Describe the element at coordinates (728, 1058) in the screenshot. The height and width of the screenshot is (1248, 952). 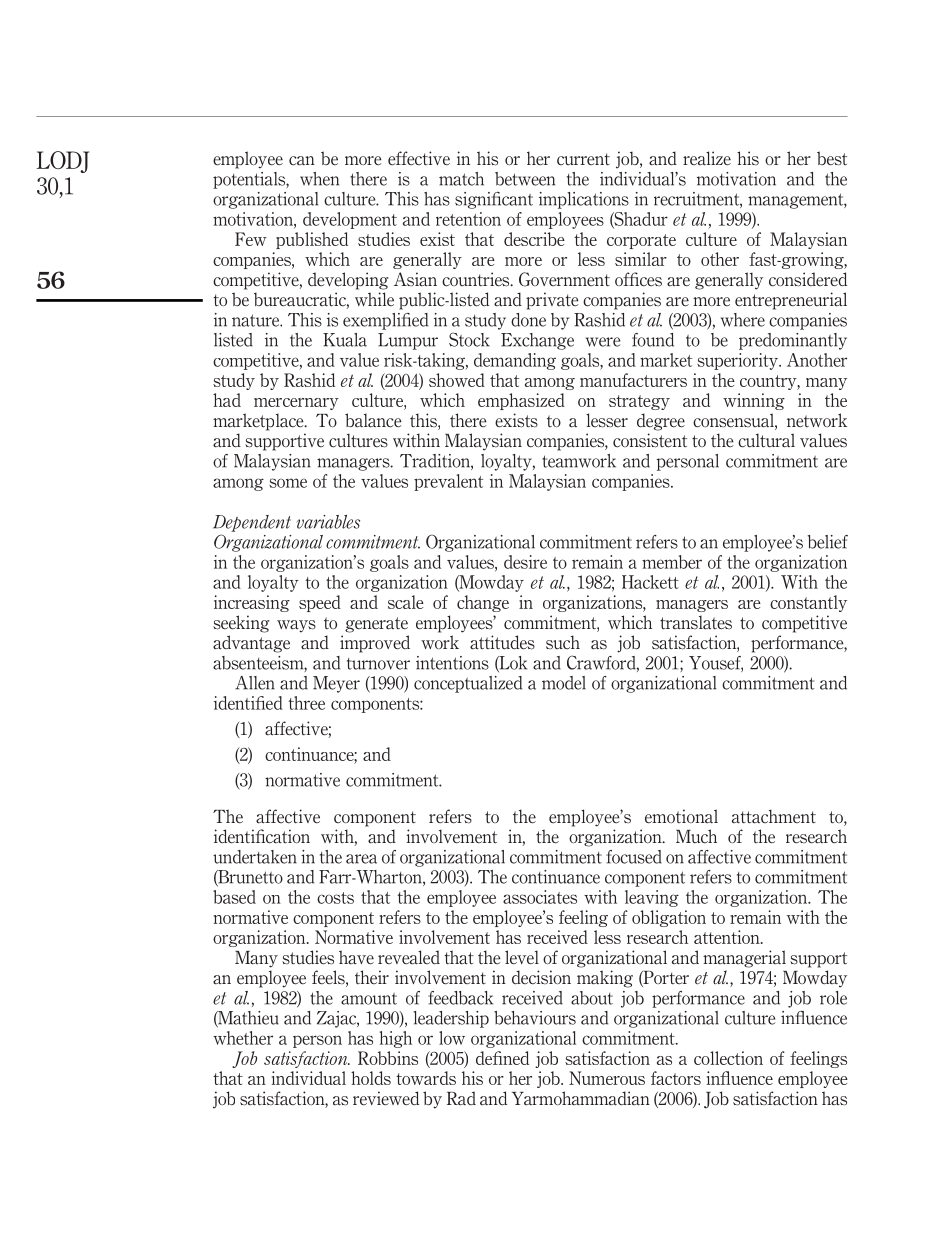
I see `collection` at that location.
